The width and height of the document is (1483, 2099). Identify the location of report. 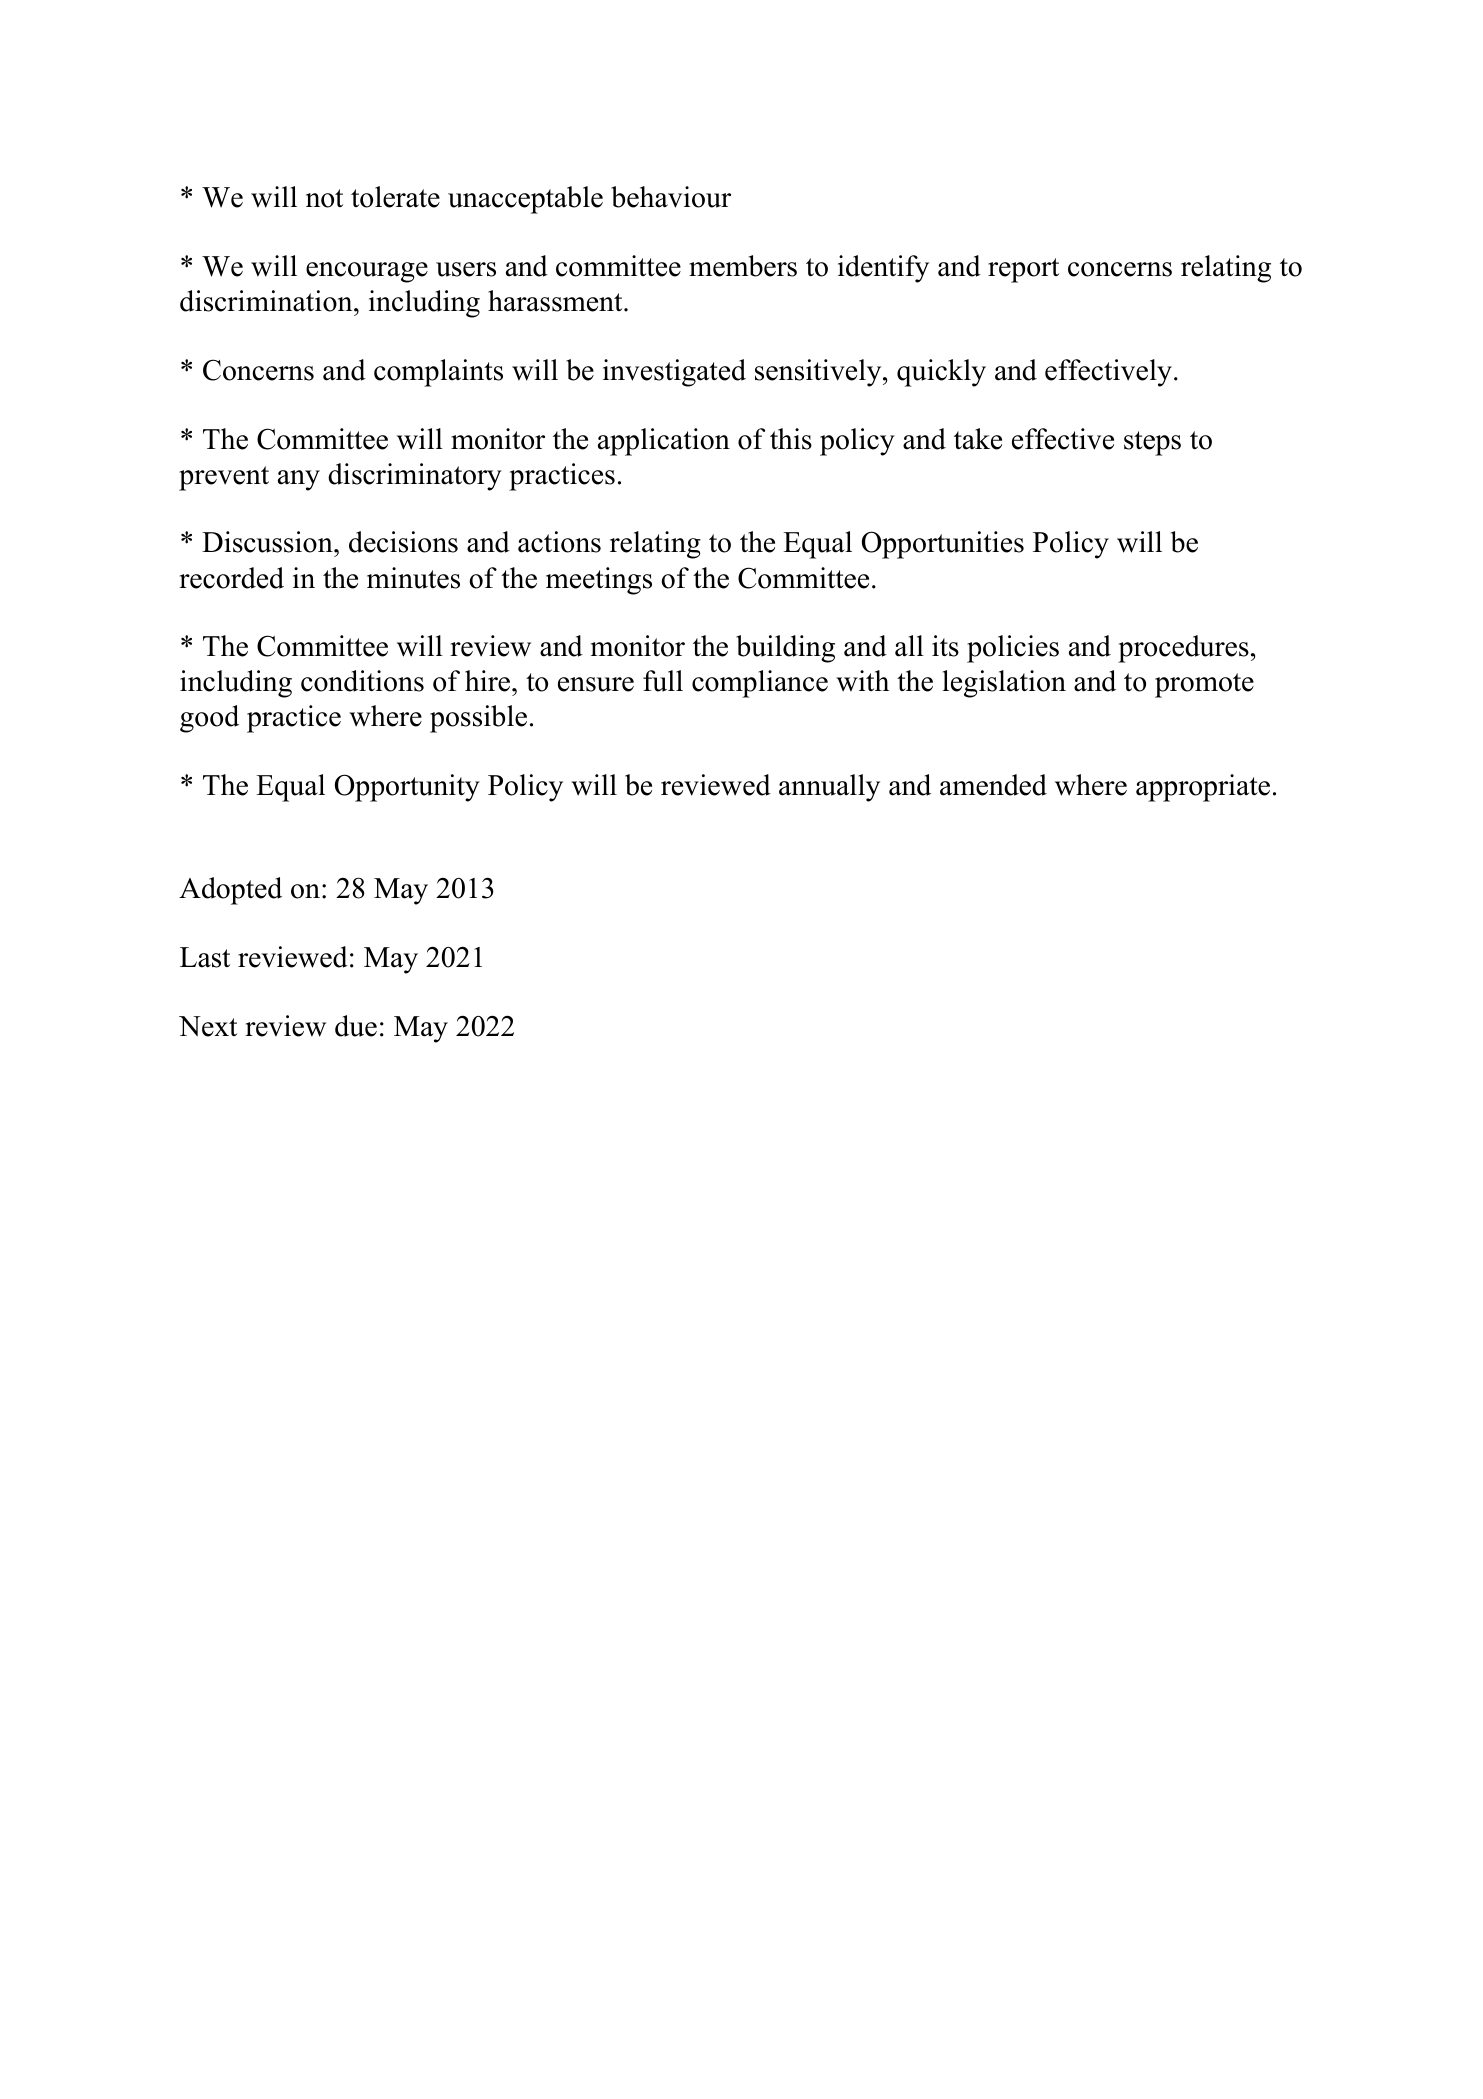
(1023, 270).
